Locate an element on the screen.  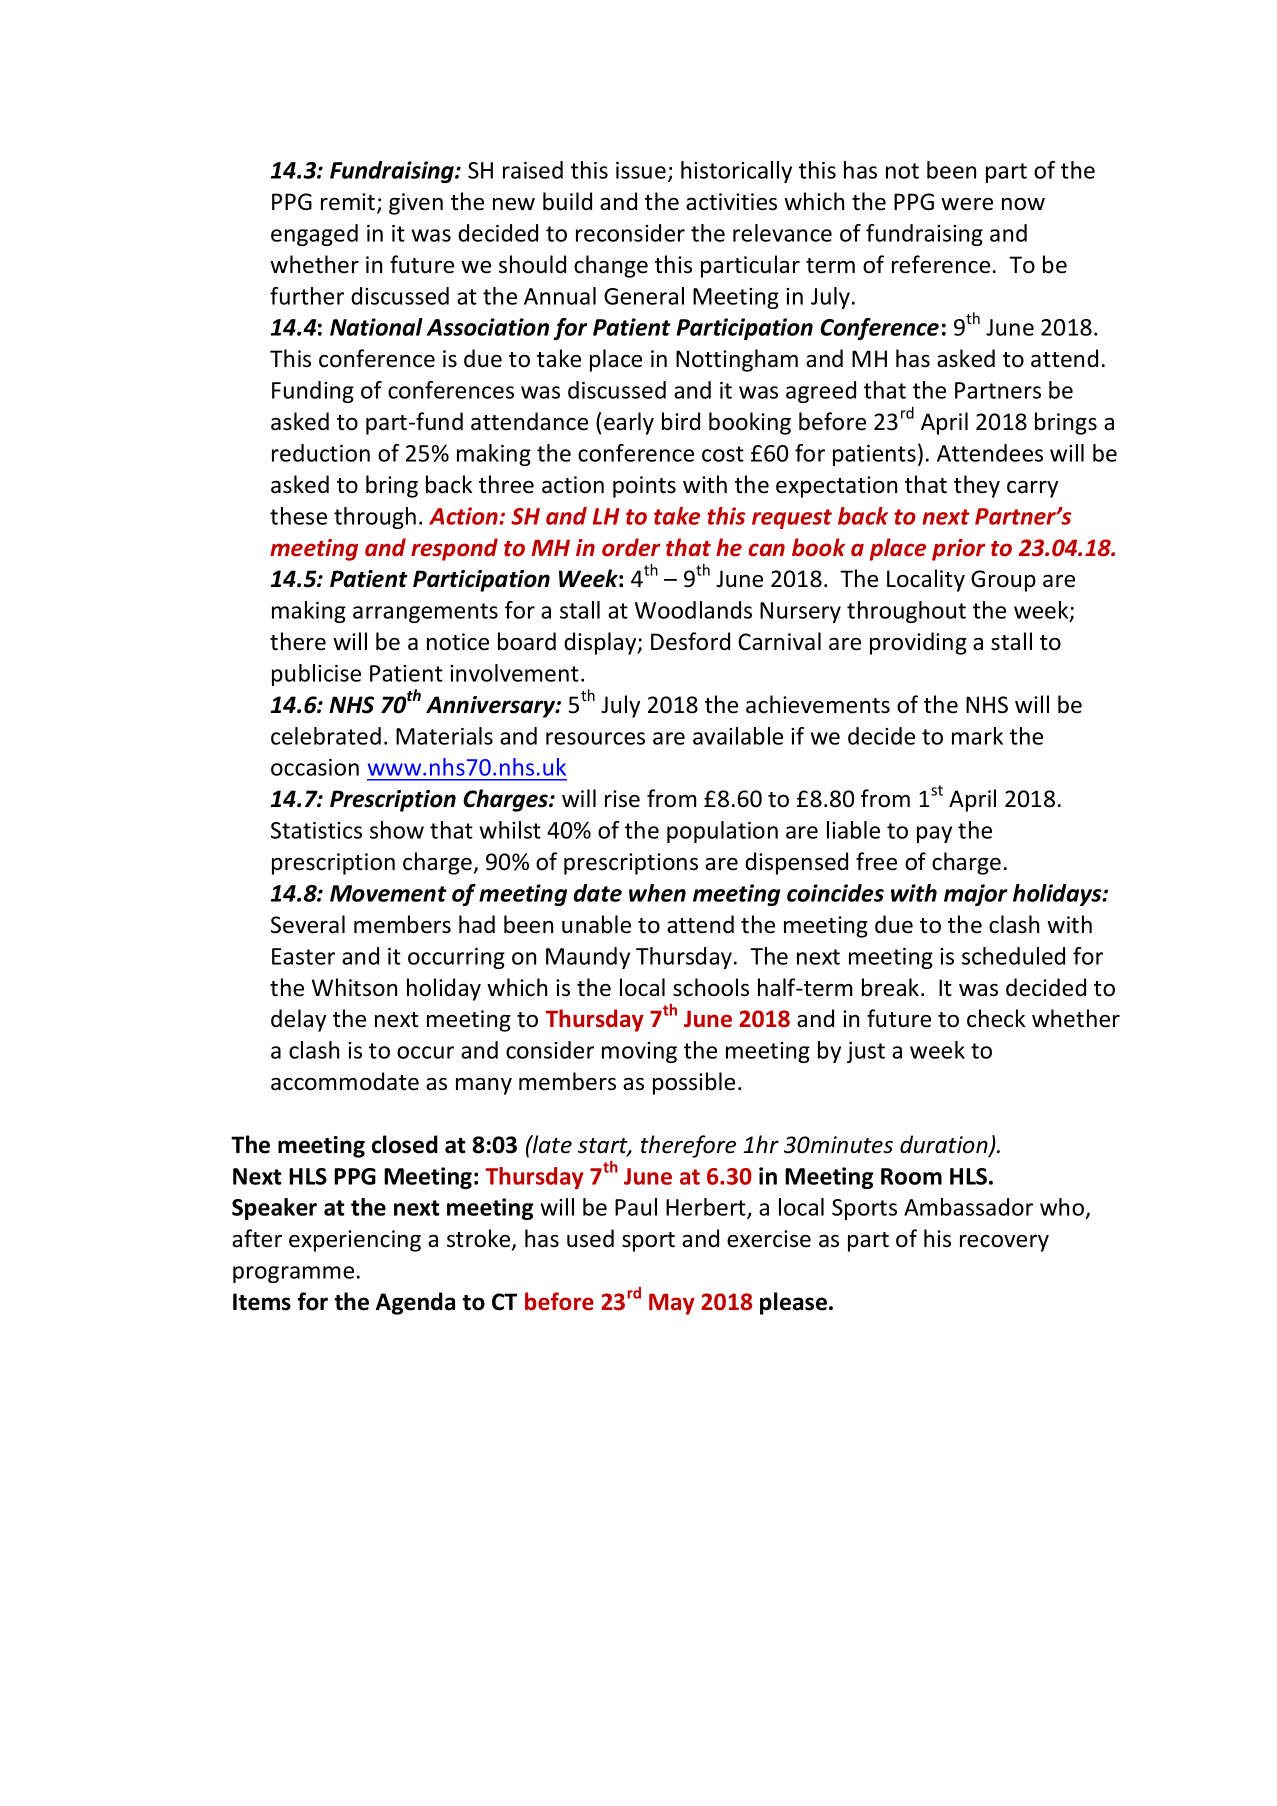
prior is located at coordinates (959, 550).
